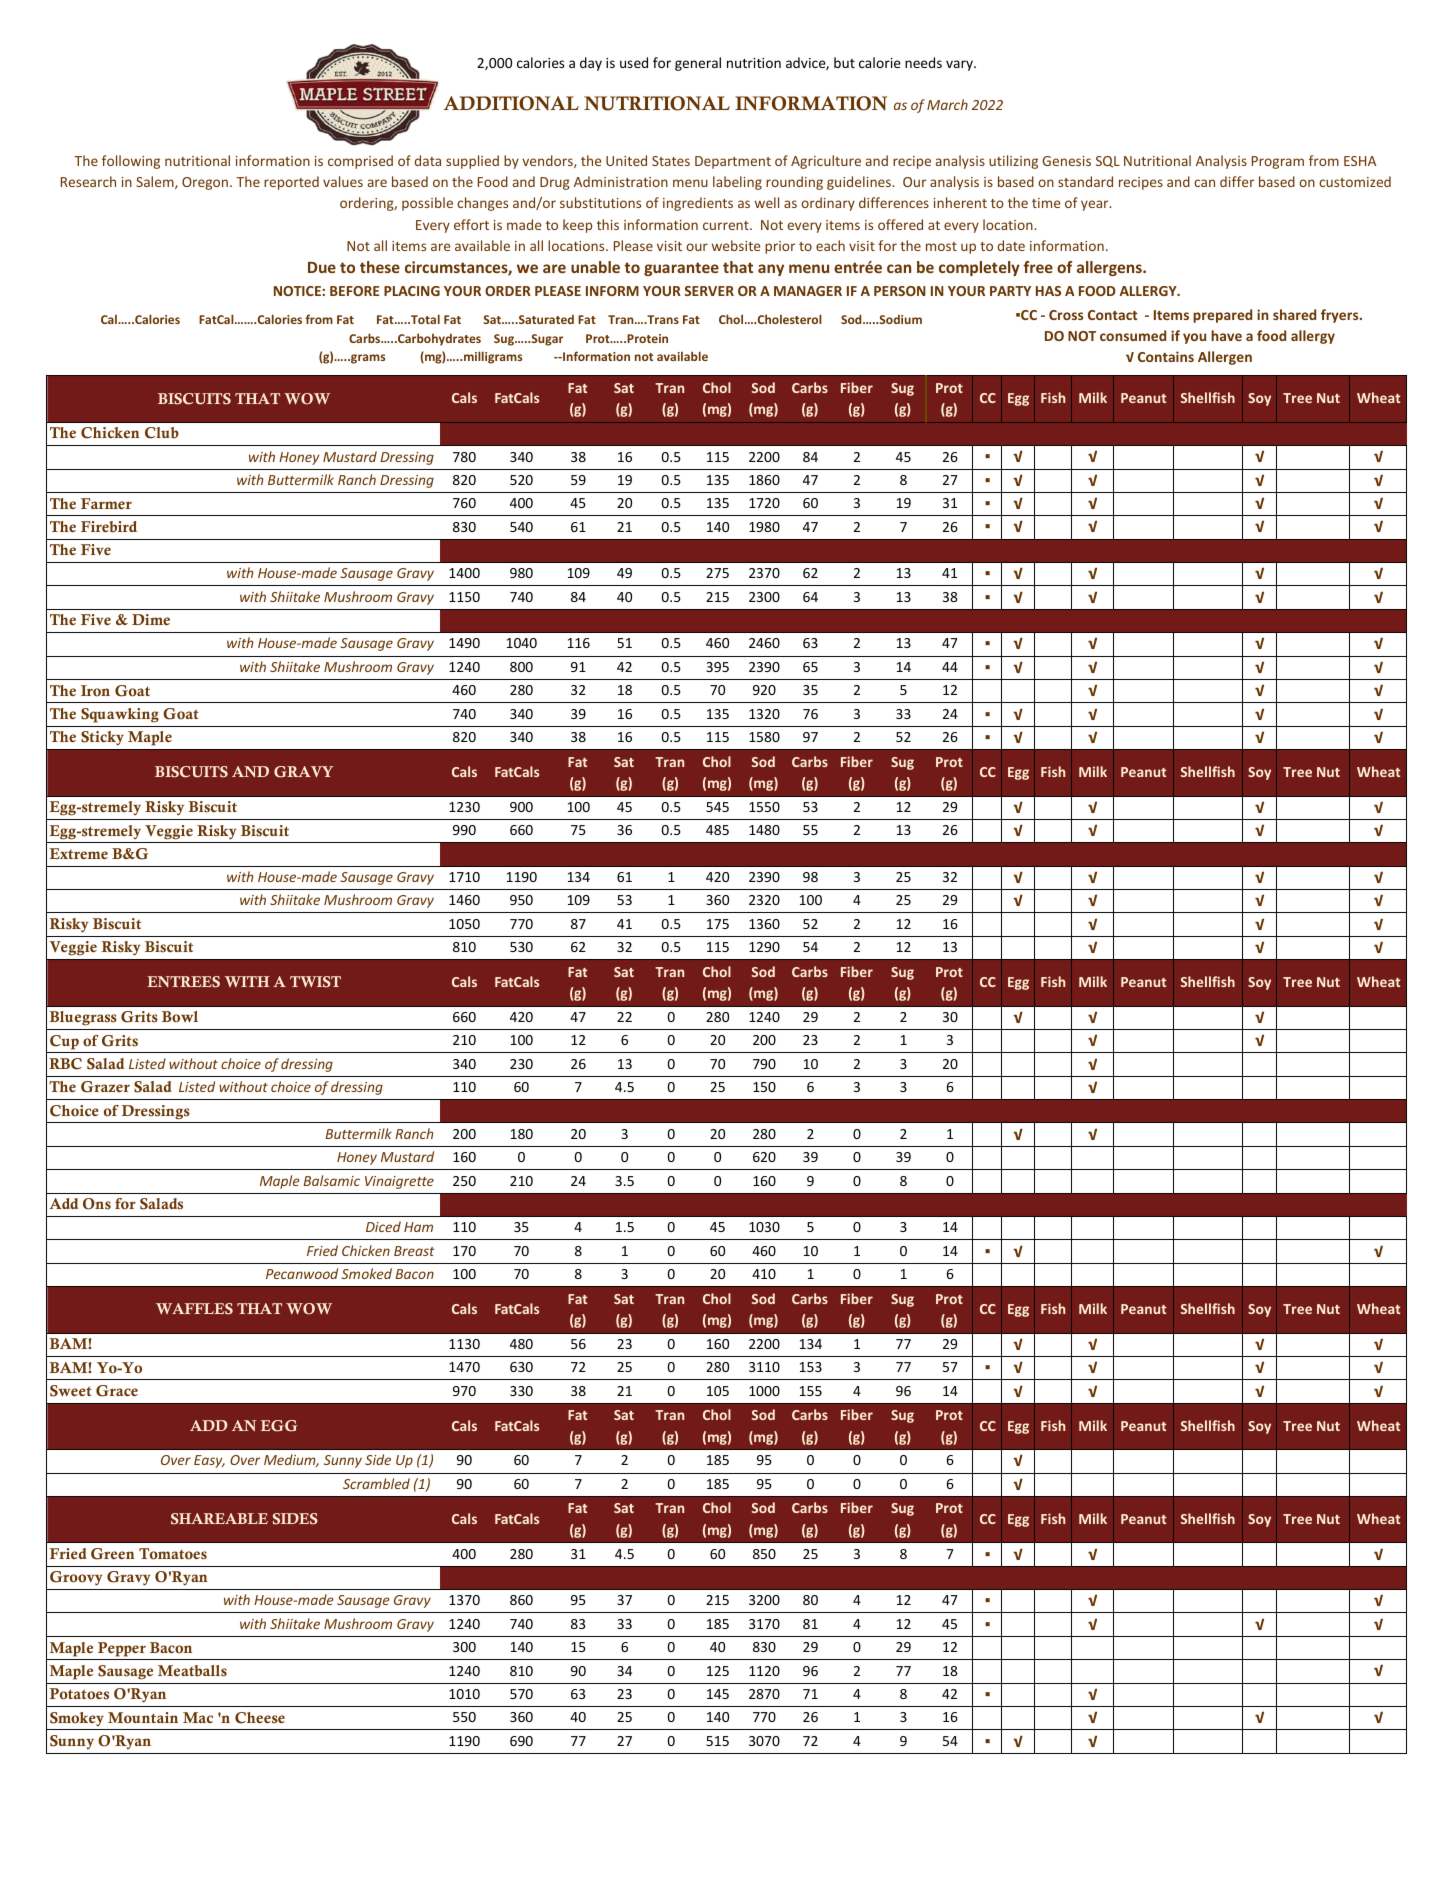 The height and width of the screenshot is (1881, 1453). What do you see at coordinates (709, 291) in the screenshot?
I see `SERVER` at bounding box center [709, 291].
